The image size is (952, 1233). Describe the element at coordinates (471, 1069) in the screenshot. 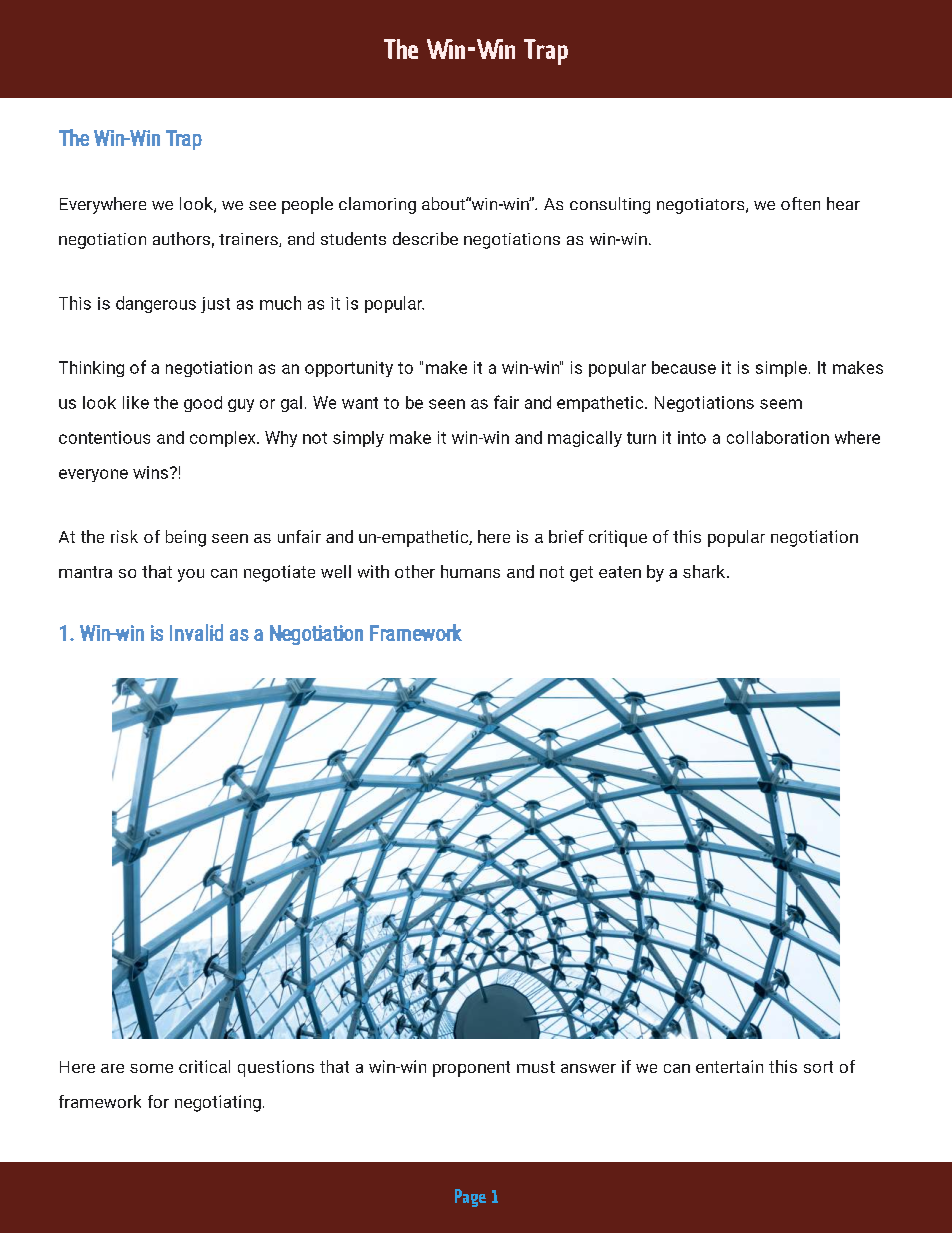

I see `proponent` at that location.
